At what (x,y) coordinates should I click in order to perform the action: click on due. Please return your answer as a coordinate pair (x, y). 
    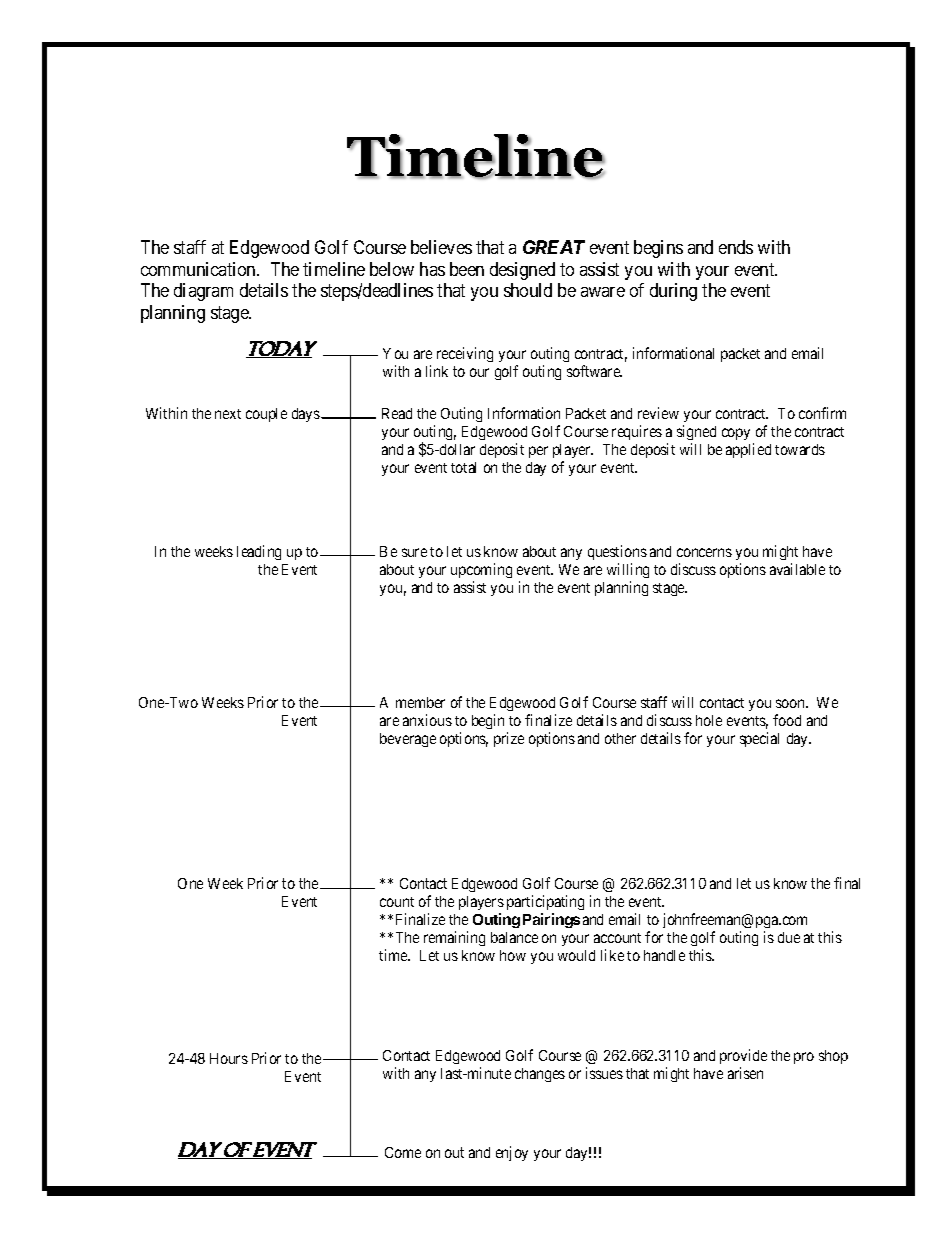
    Looking at the image, I should click on (789, 937).
